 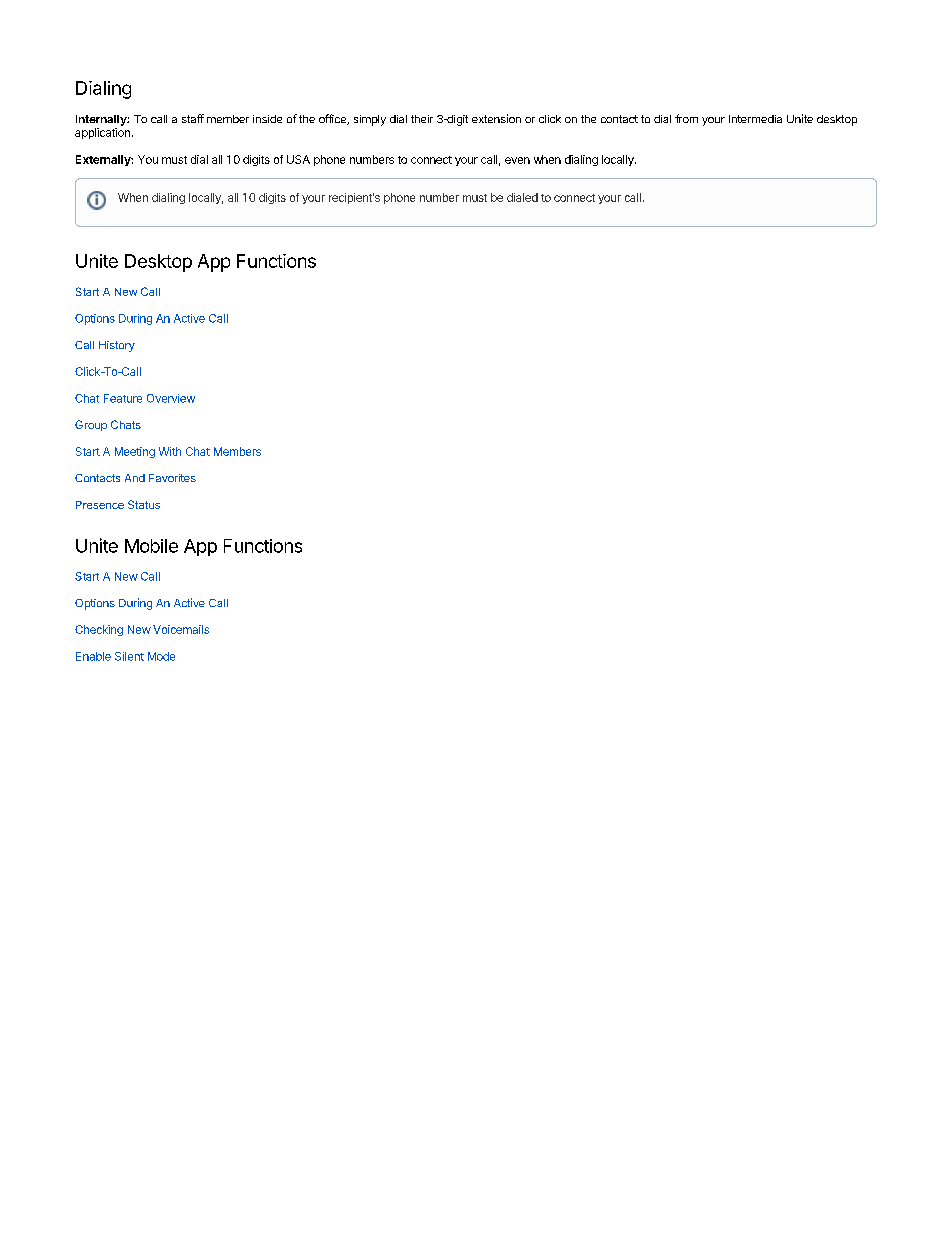 I want to click on their, so click(x=422, y=119).
